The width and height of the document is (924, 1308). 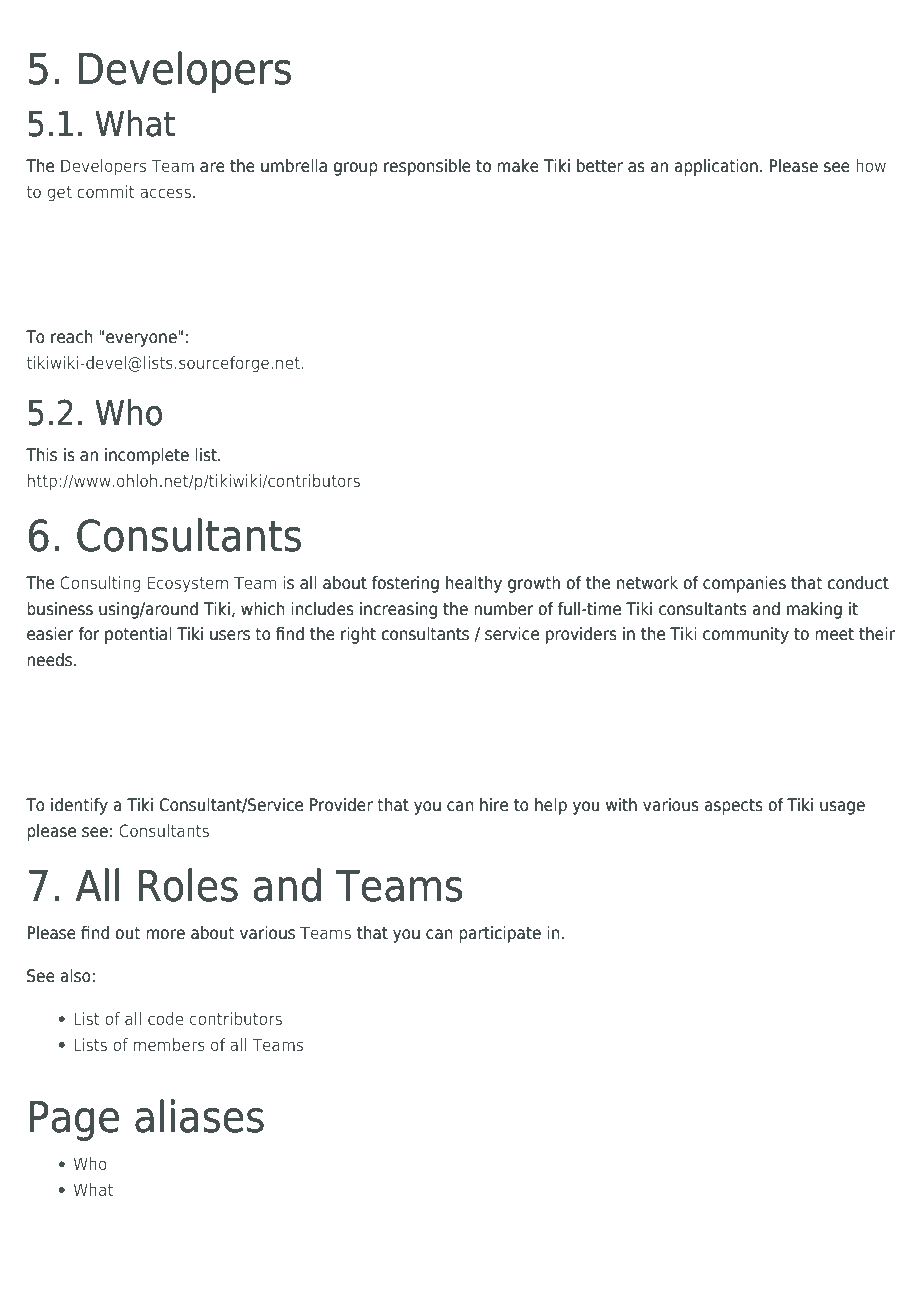 What do you see at coordinates (138, 635) in the document?
I see `potential` at bounding box center [138, 635].
